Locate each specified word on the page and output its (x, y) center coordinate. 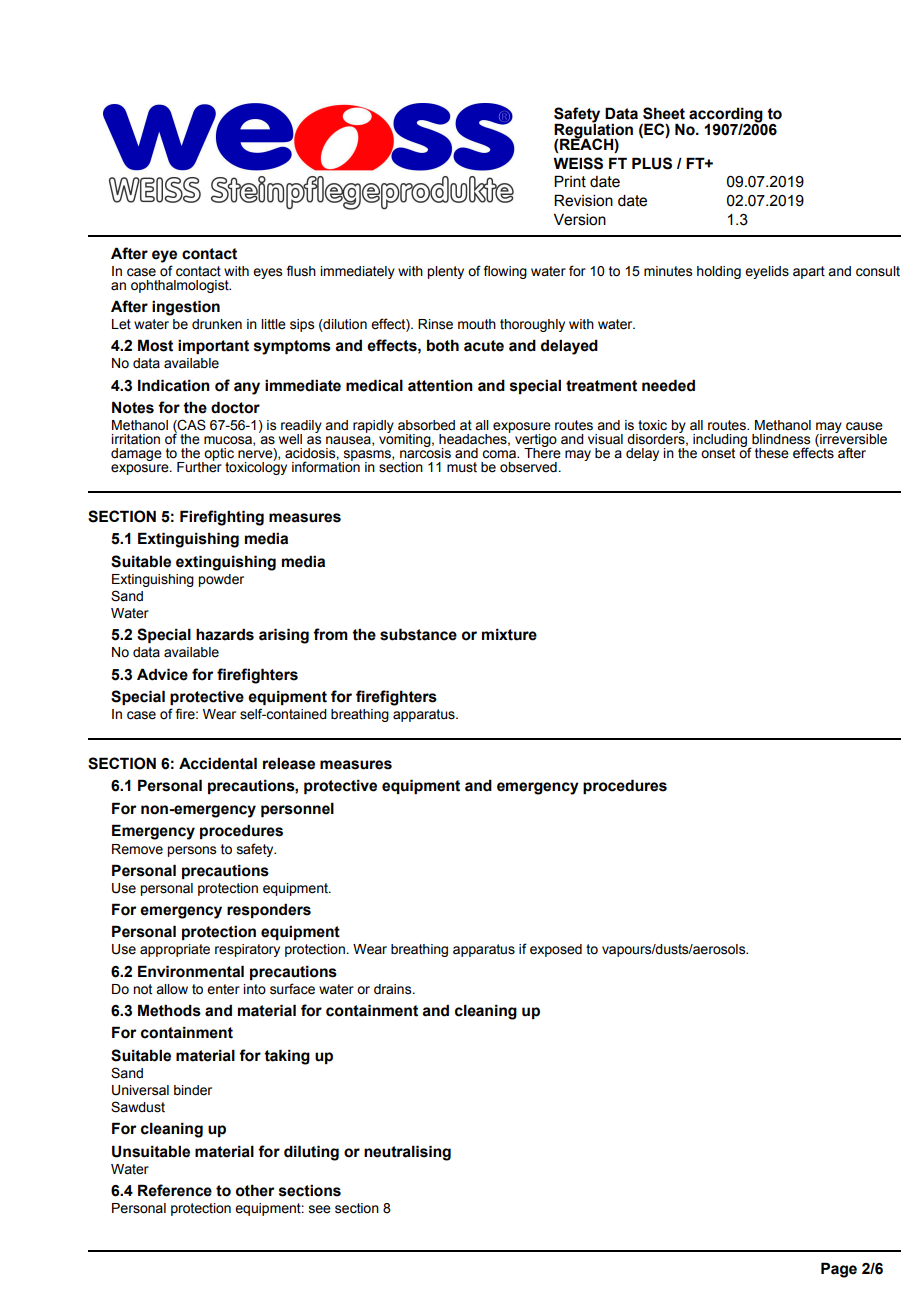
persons (191, 851)
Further (199, 466)
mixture (509, 634)
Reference (175, 1190)
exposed (556, 950)
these (772, 453)
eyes (267, 273)
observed (528, 467)
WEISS (578, 163)
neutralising (407, 1153)
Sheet (664, 113)
